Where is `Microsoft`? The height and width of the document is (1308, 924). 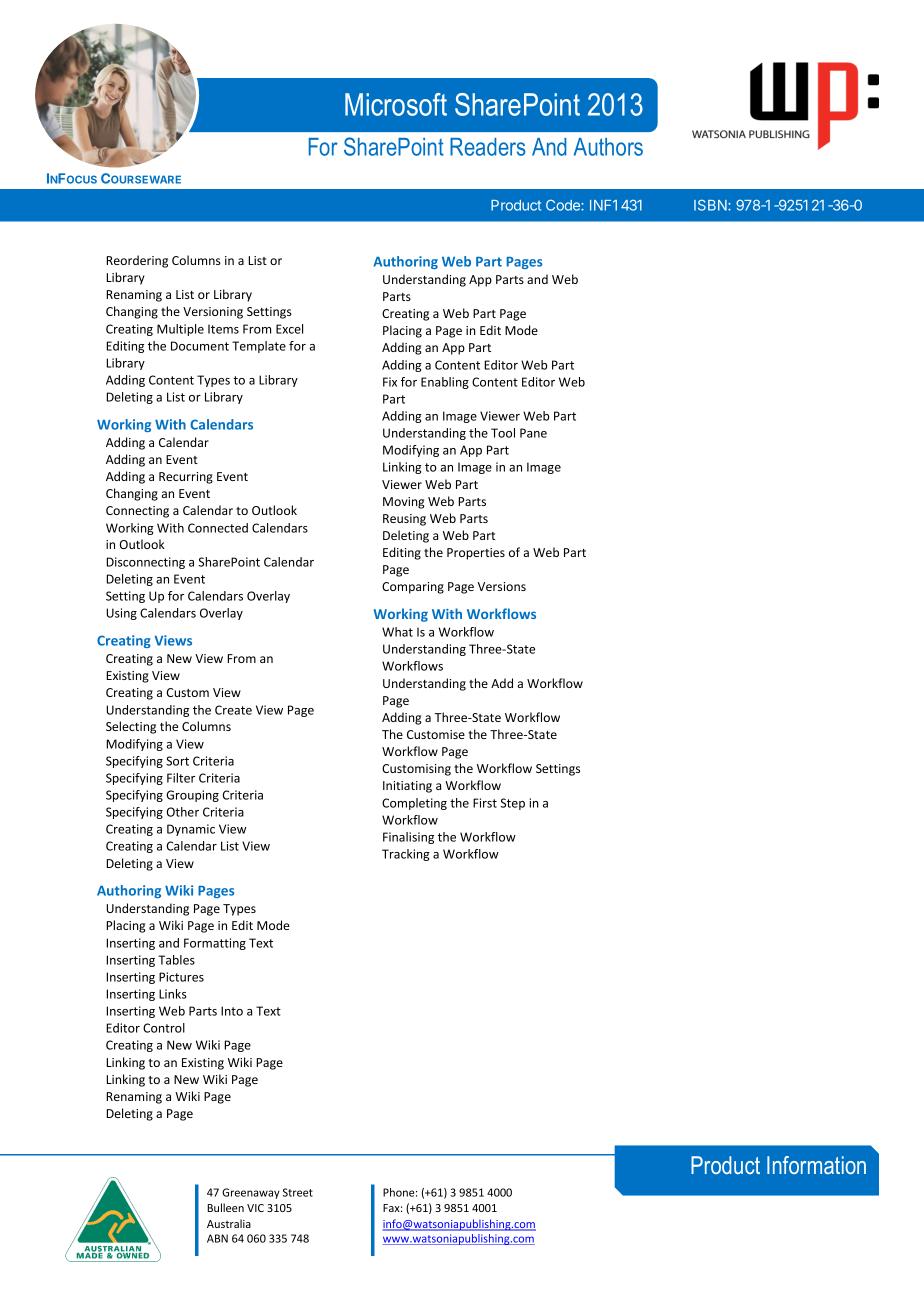
Microsoft is located at coordinates (396, 104).
